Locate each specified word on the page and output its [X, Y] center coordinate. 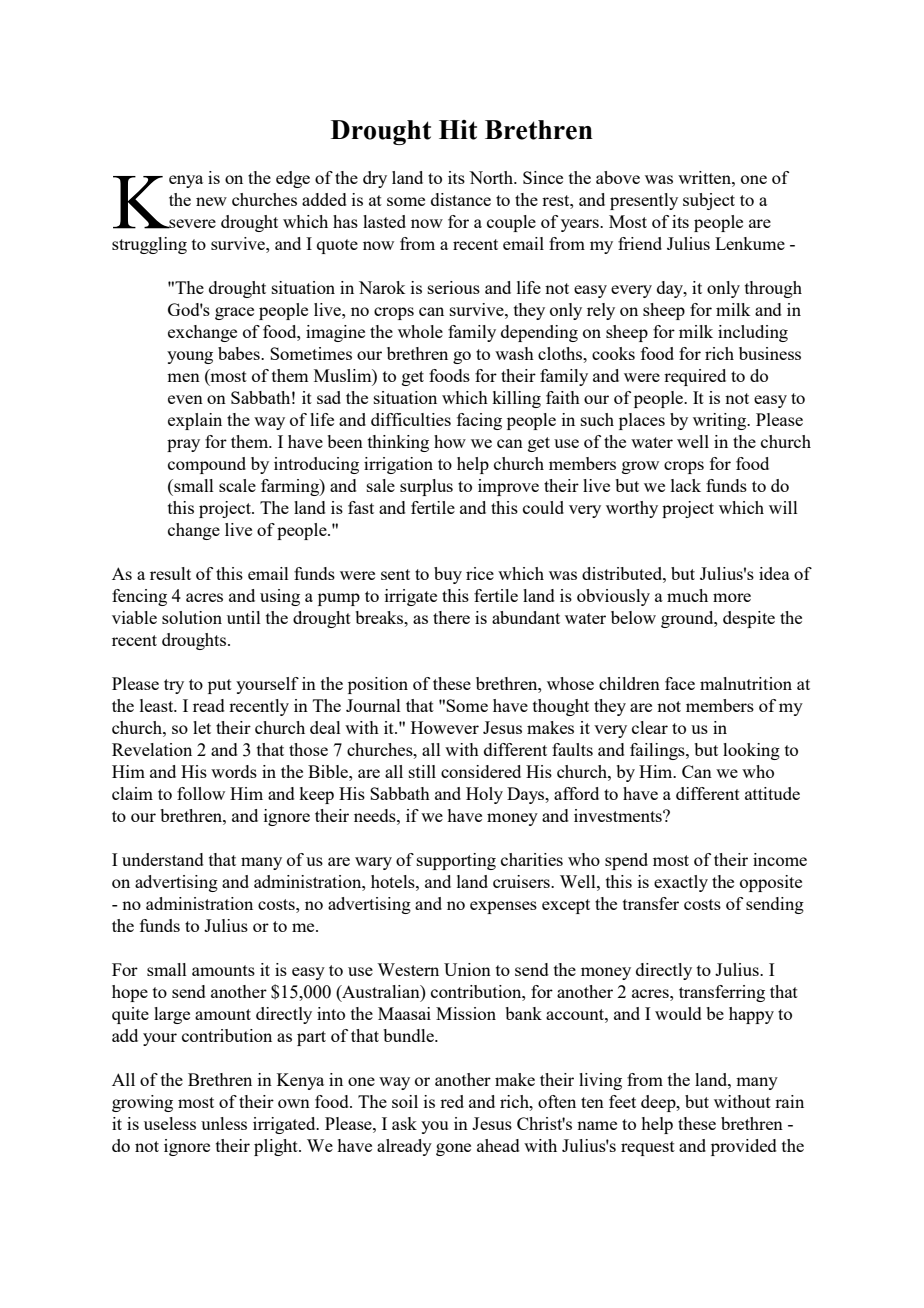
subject [709, 201]
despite [749, 619]
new [211, 201]
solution [192, 617]
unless [224, 1123]
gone [453, 1149]
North [492, 177]
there [451, 617]
